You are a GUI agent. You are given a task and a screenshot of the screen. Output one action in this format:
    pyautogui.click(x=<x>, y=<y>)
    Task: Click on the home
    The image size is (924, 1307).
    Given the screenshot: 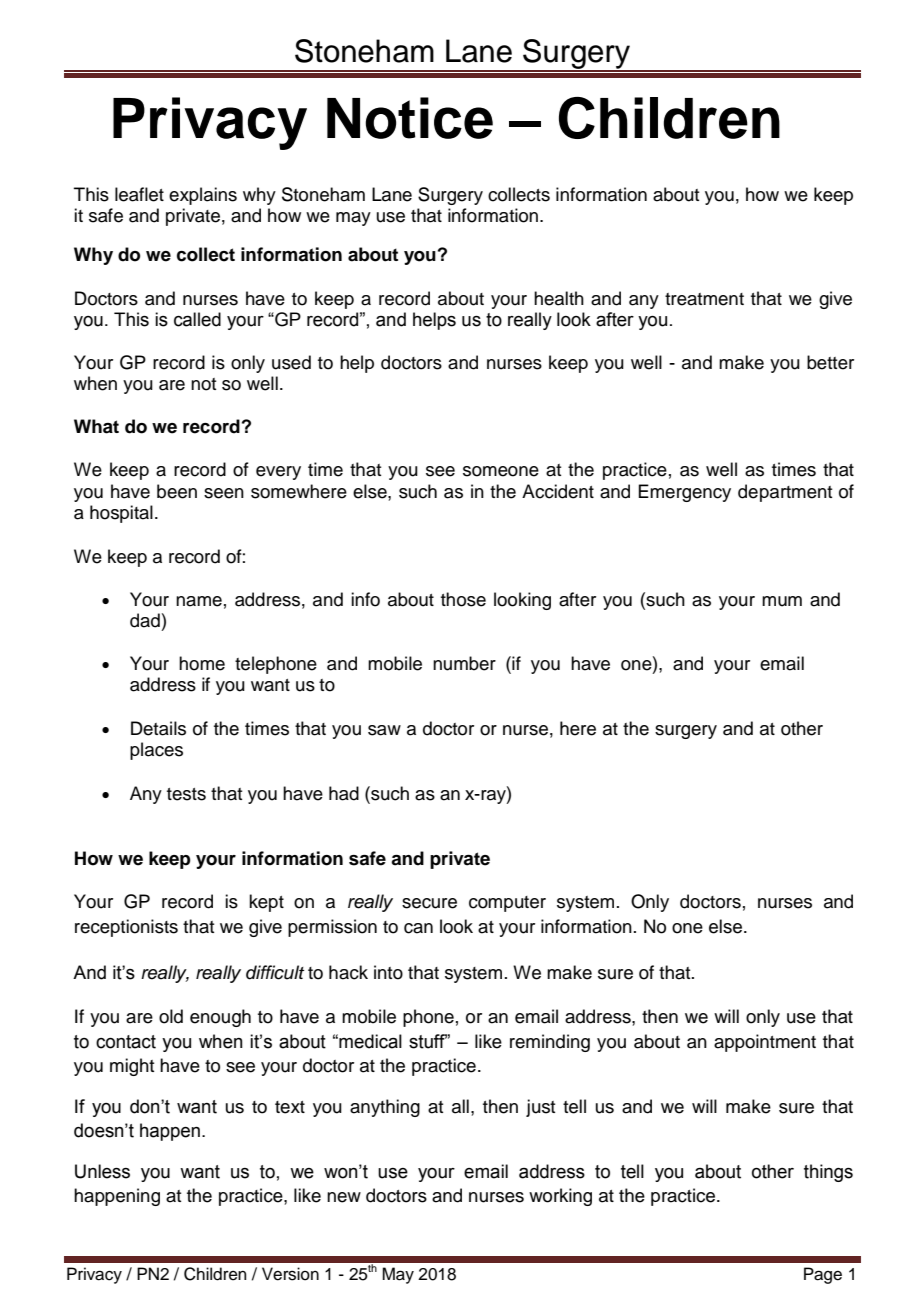 What is the action you would take?
    pyautogui.click(x=202, y=663)
